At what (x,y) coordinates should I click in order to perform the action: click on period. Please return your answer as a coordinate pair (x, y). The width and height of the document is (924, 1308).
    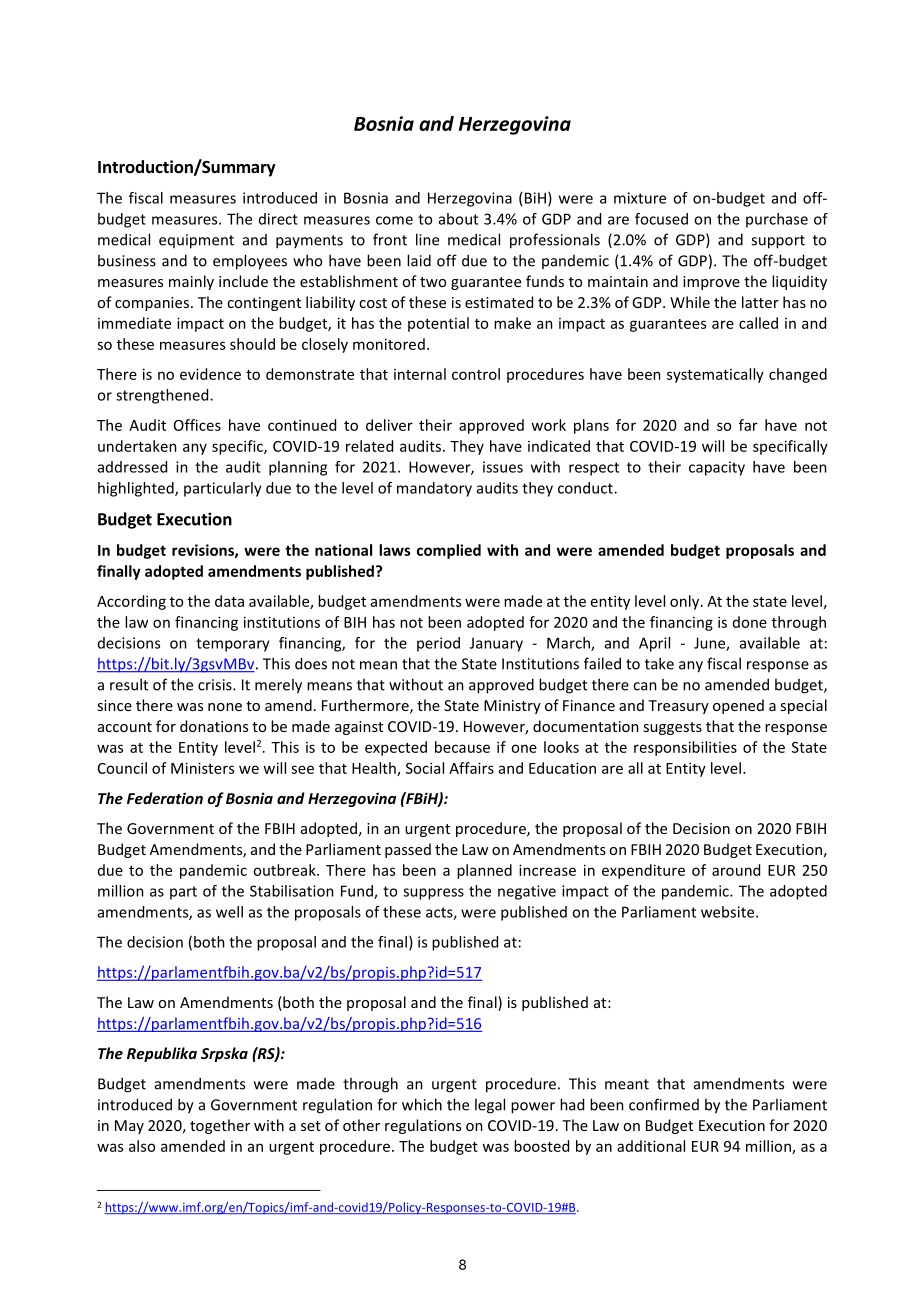
    Looking at the image, I should click on (438, 644).
